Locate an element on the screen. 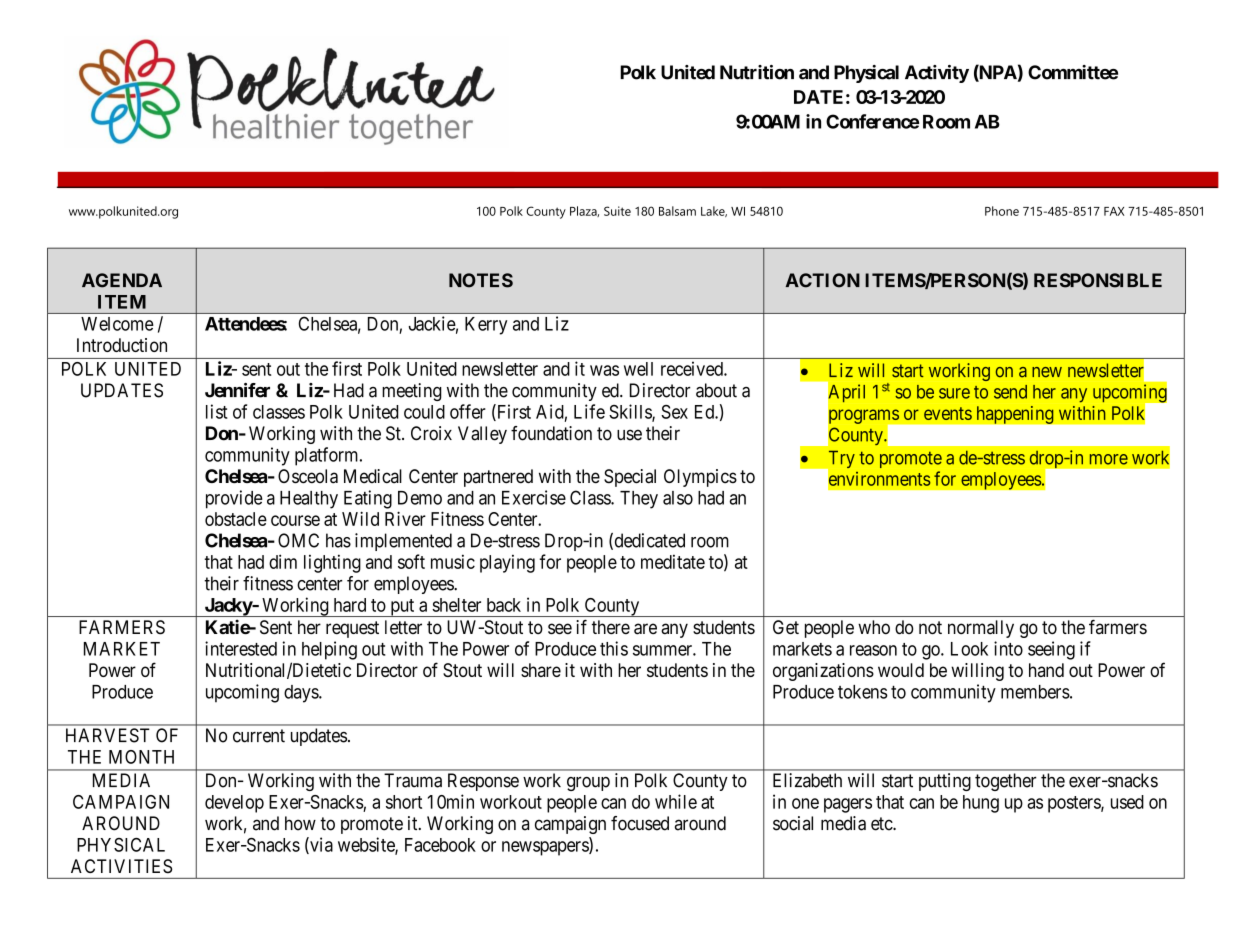 This screenshot has height=952, width=1233. Activity is located at coordinates (937, 74).
